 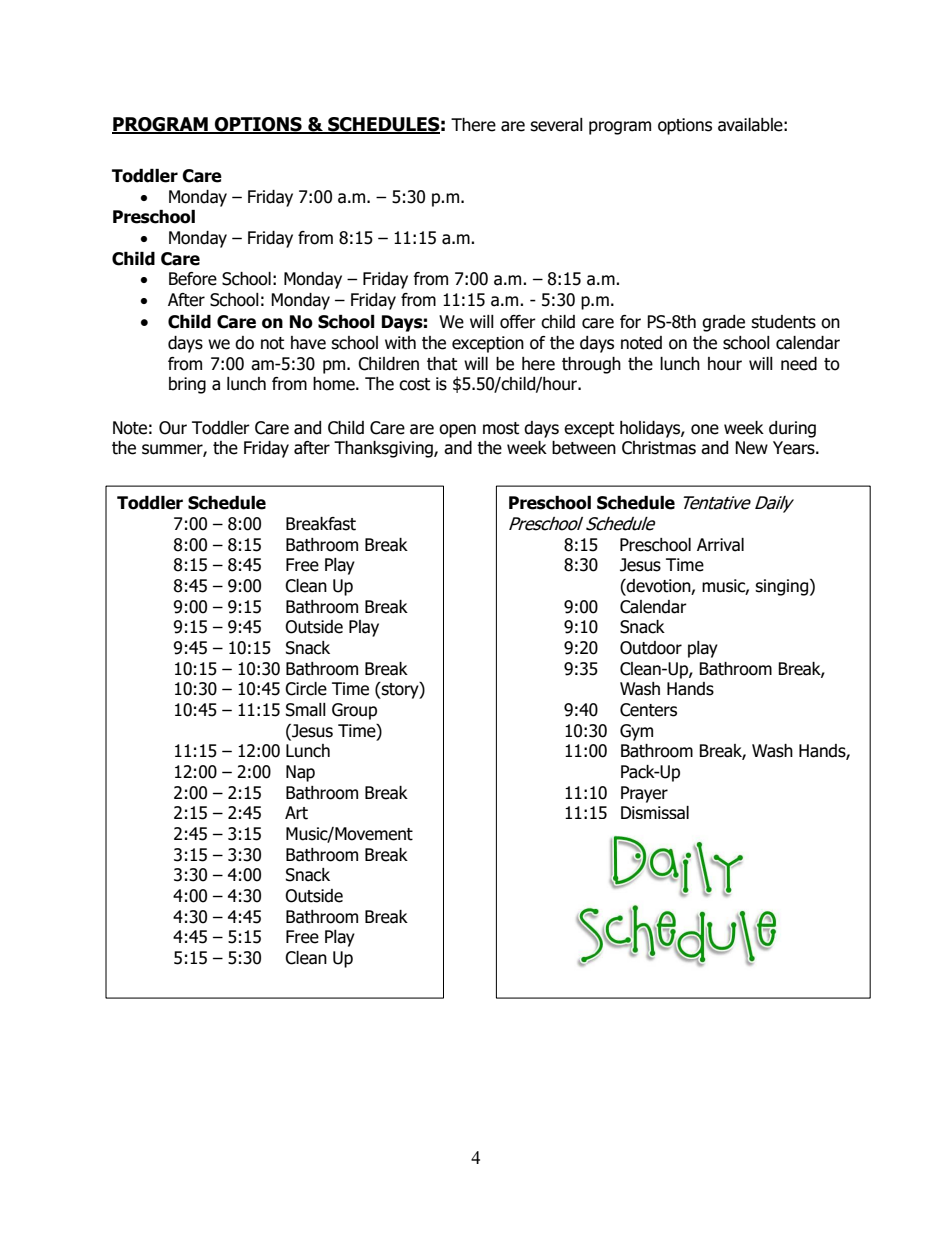 What do you see at coordinates (783, 587) in the image?
I see `singing` at bounding box center [783, 587].
